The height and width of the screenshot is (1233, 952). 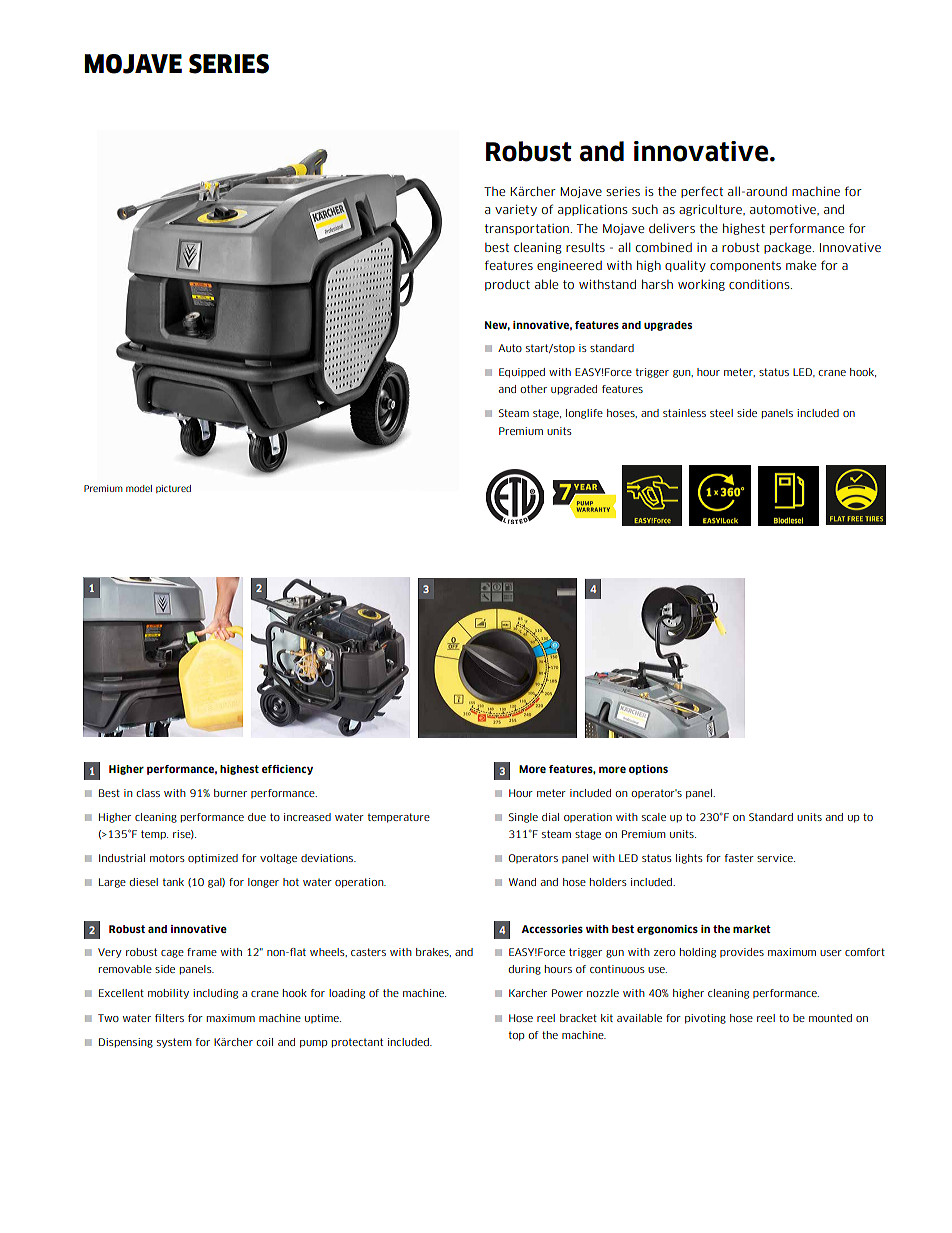 I want to click on variety, so click(x=516, y=210).
